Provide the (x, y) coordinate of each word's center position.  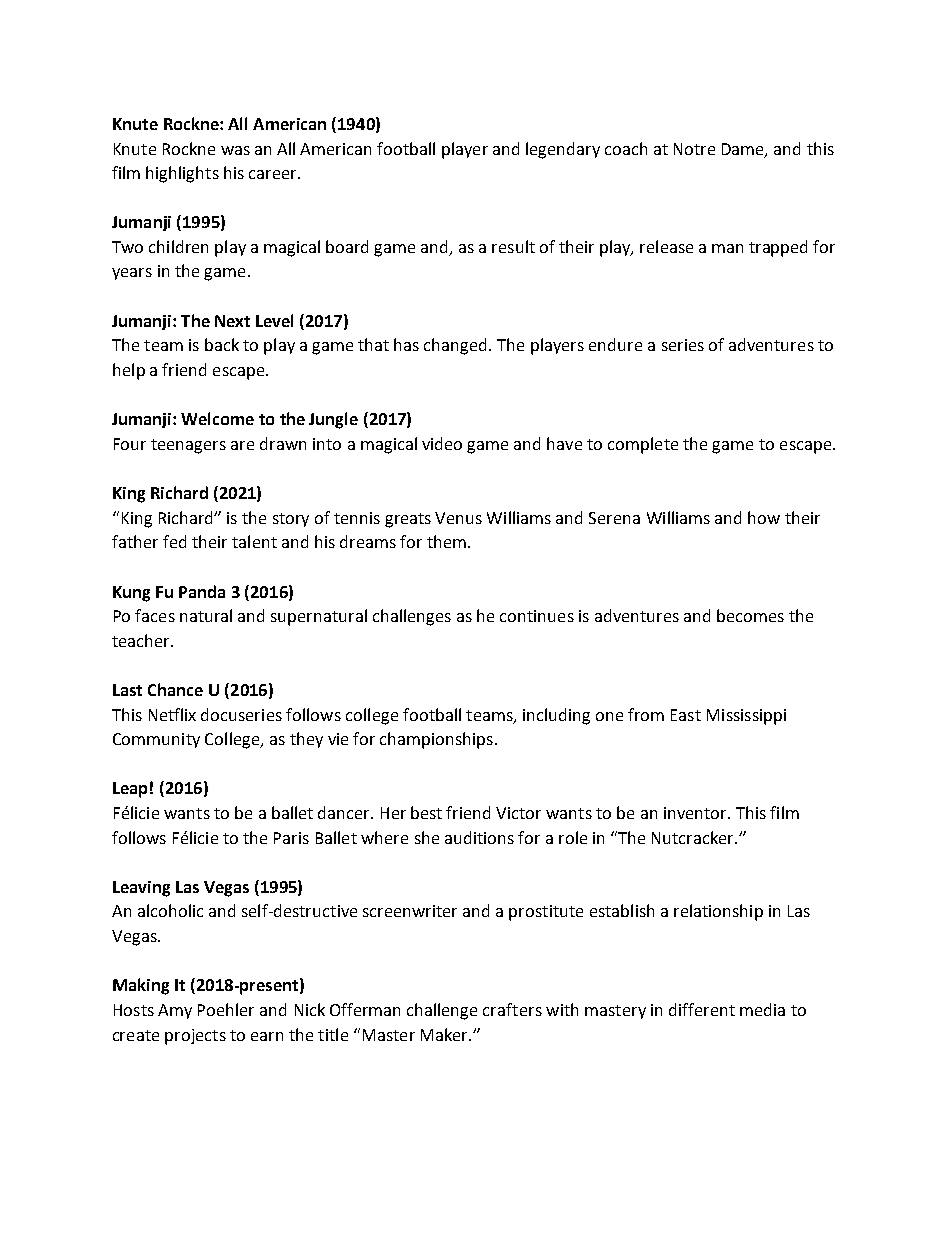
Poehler (226, 1009)
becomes (750, 615)
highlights (182, 174)
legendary (563, 150)
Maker (446, 1034)
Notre (694, 149)
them (446, 541)
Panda (202, 591)
